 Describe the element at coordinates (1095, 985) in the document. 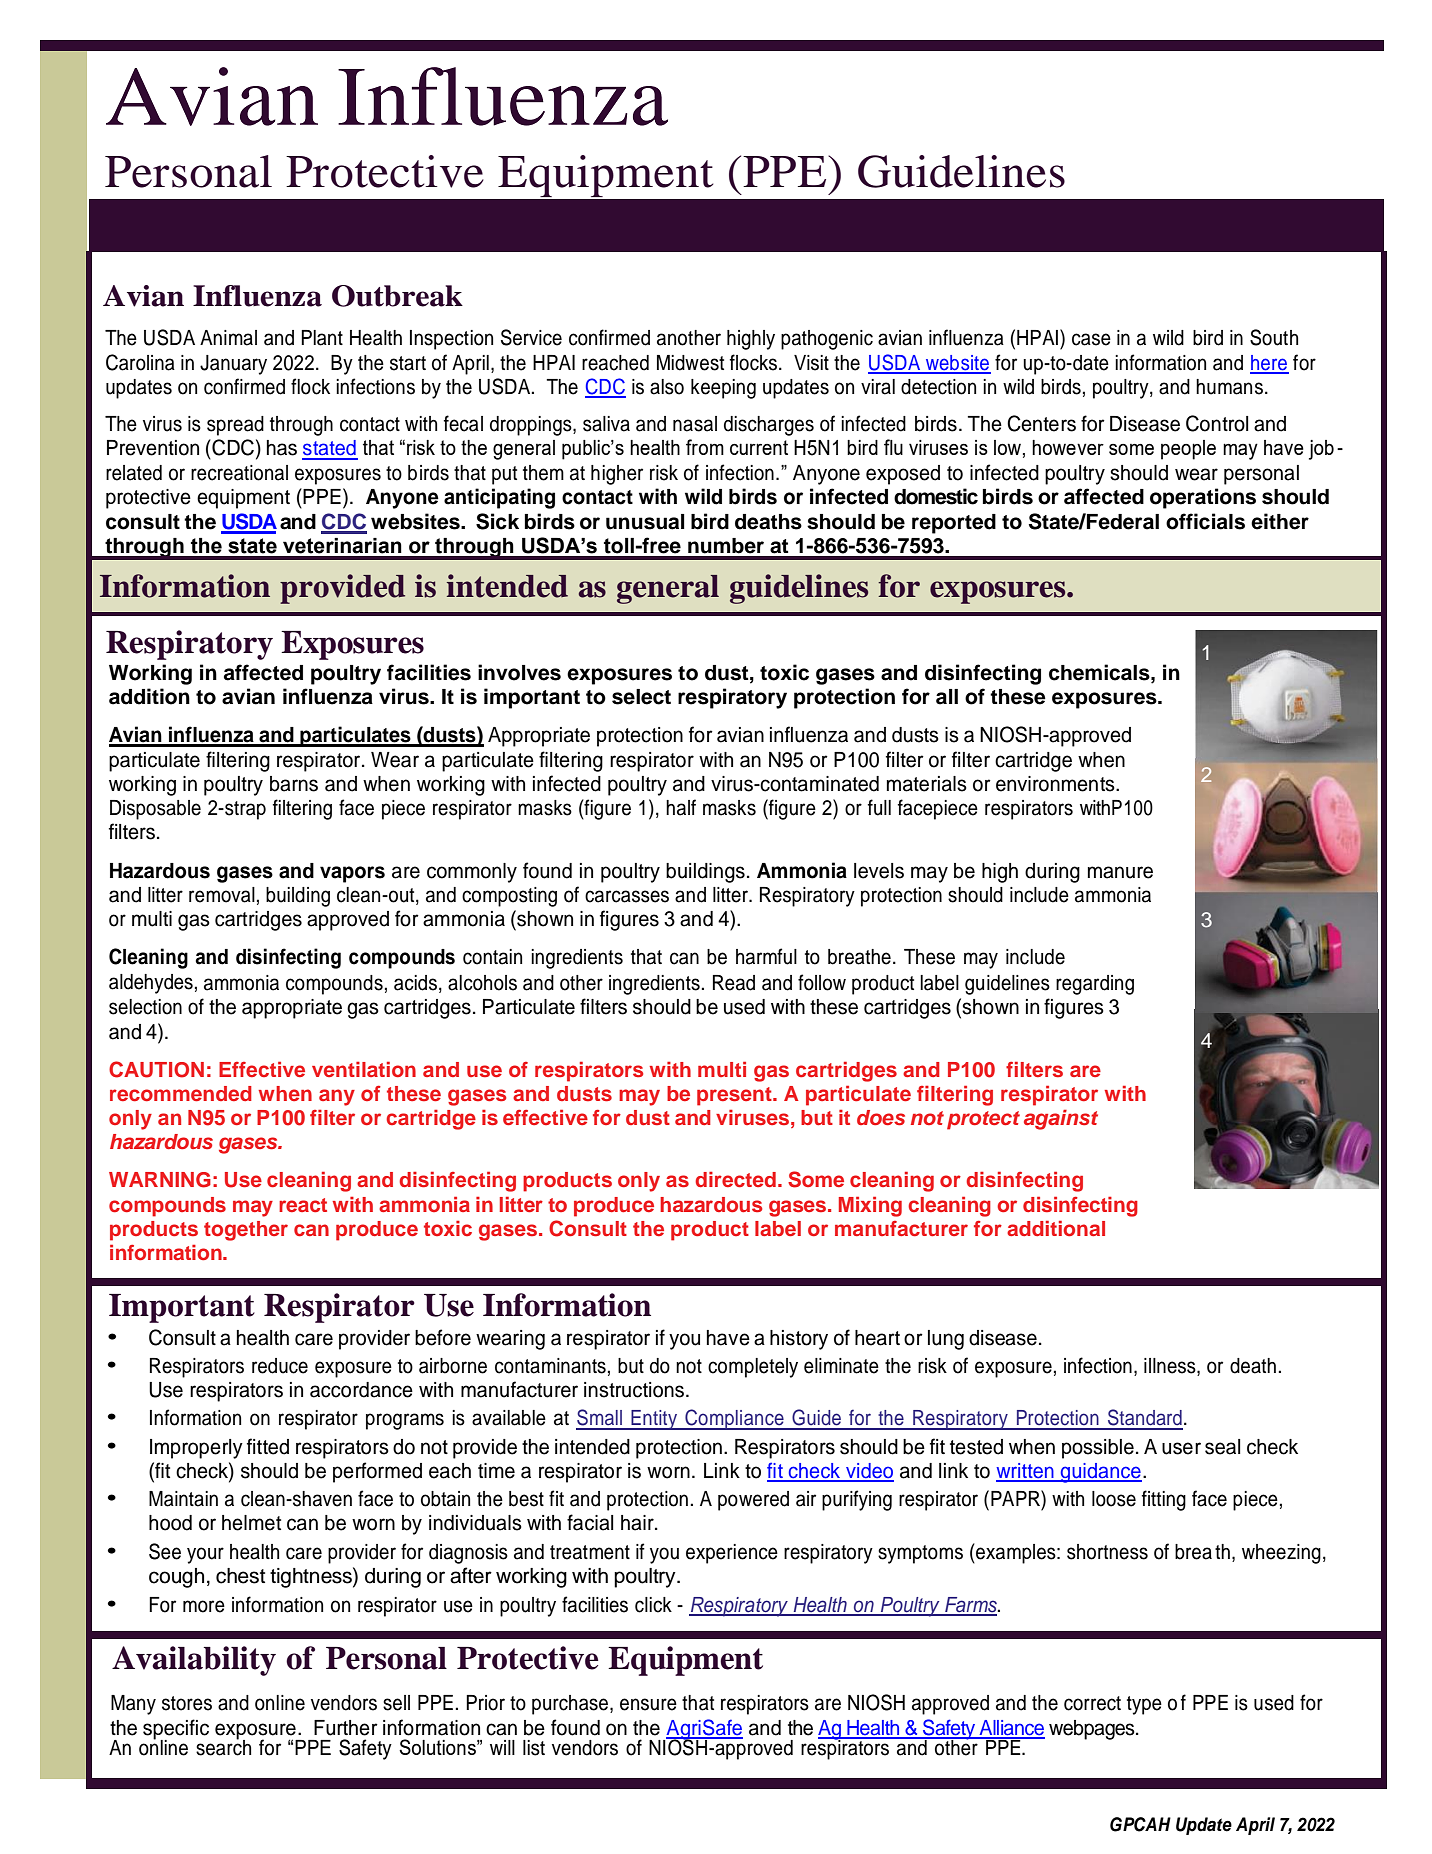

I see `regarding` at that location.
